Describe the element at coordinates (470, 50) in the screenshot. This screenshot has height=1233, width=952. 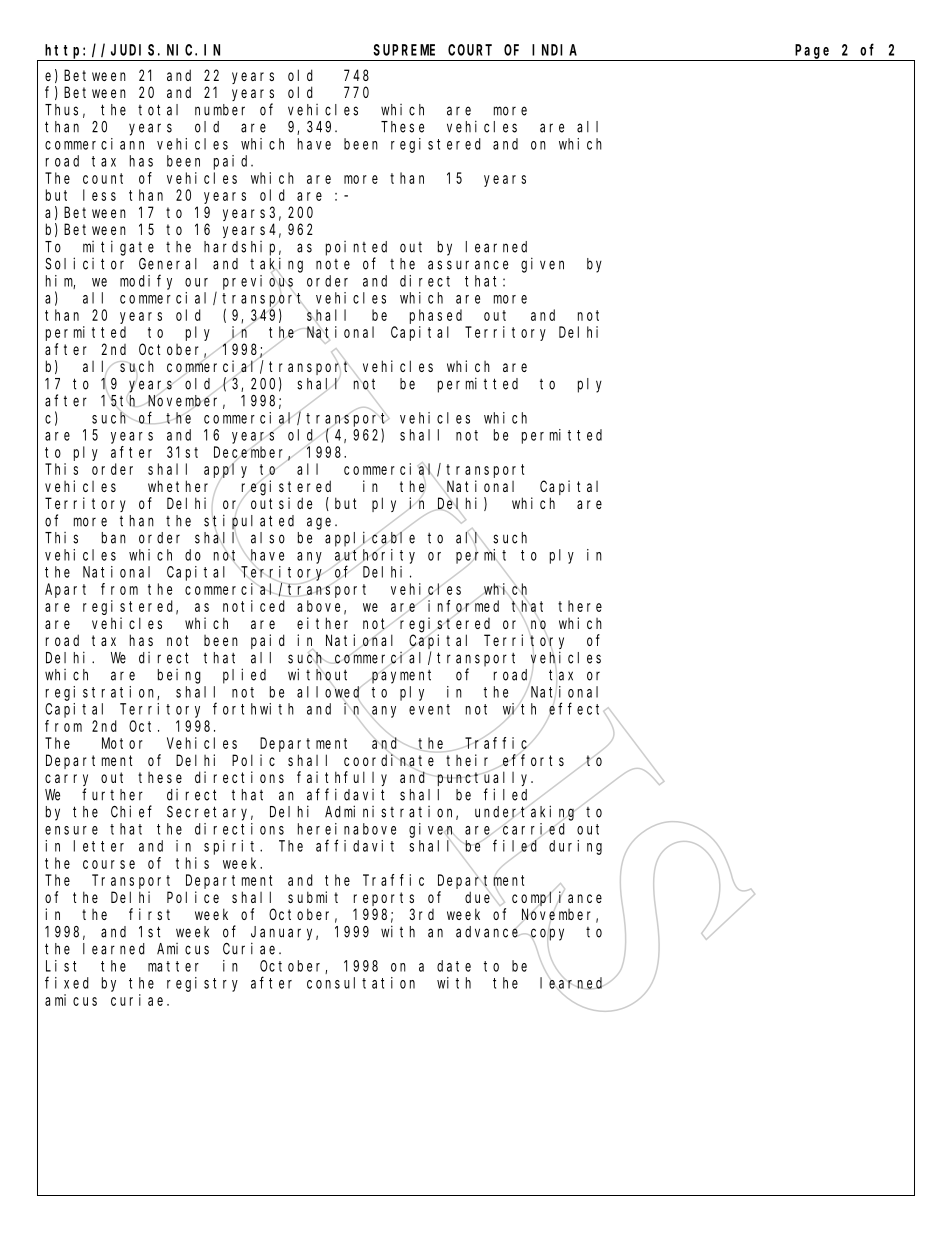
I see `COURT` at that location.
